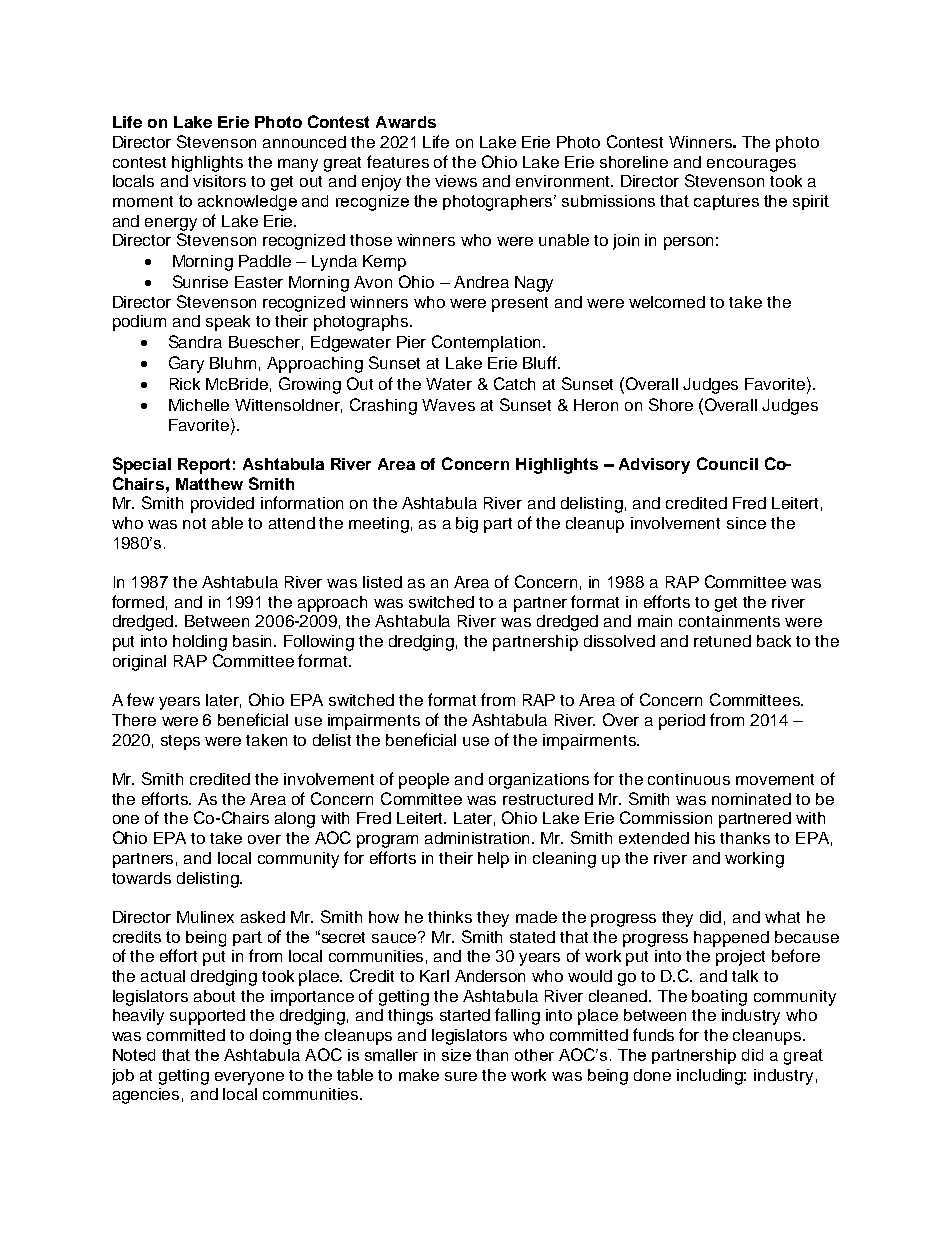  Describe the element at coordinates (751, 165) in the page. I see `encourages` at that location.
